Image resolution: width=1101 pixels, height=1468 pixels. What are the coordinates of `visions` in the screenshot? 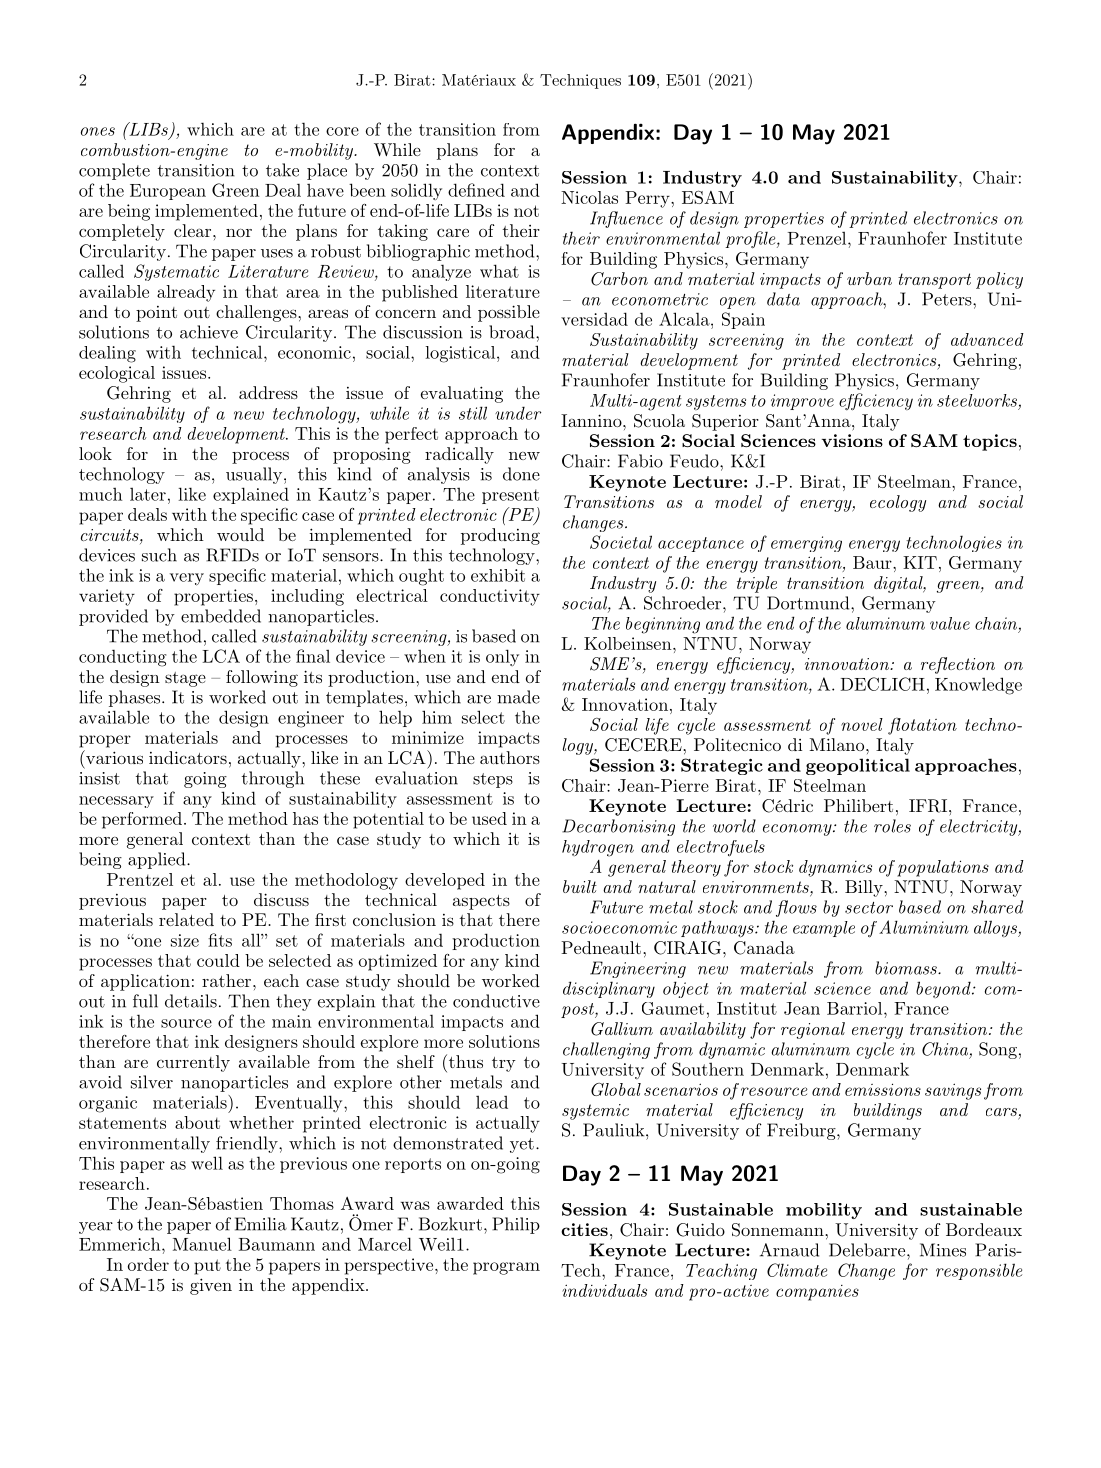 It's located at (852, 440).
